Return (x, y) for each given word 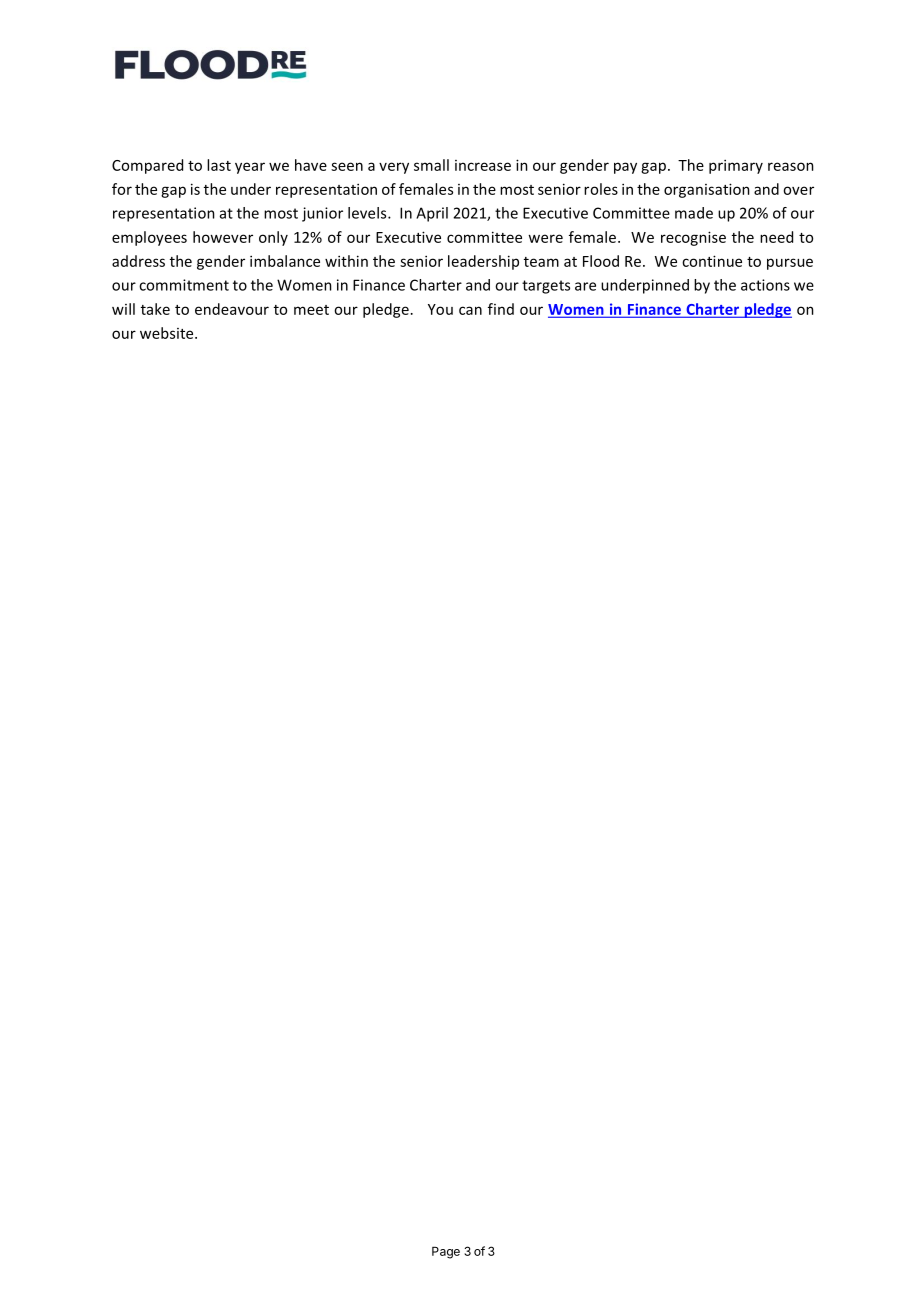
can (470, 310)
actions (765, 285)
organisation (707, 190)
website (168, 333)
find (501, 309)
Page (446, 1252)
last (219, 165)
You (440, 309)
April (432, 214)
